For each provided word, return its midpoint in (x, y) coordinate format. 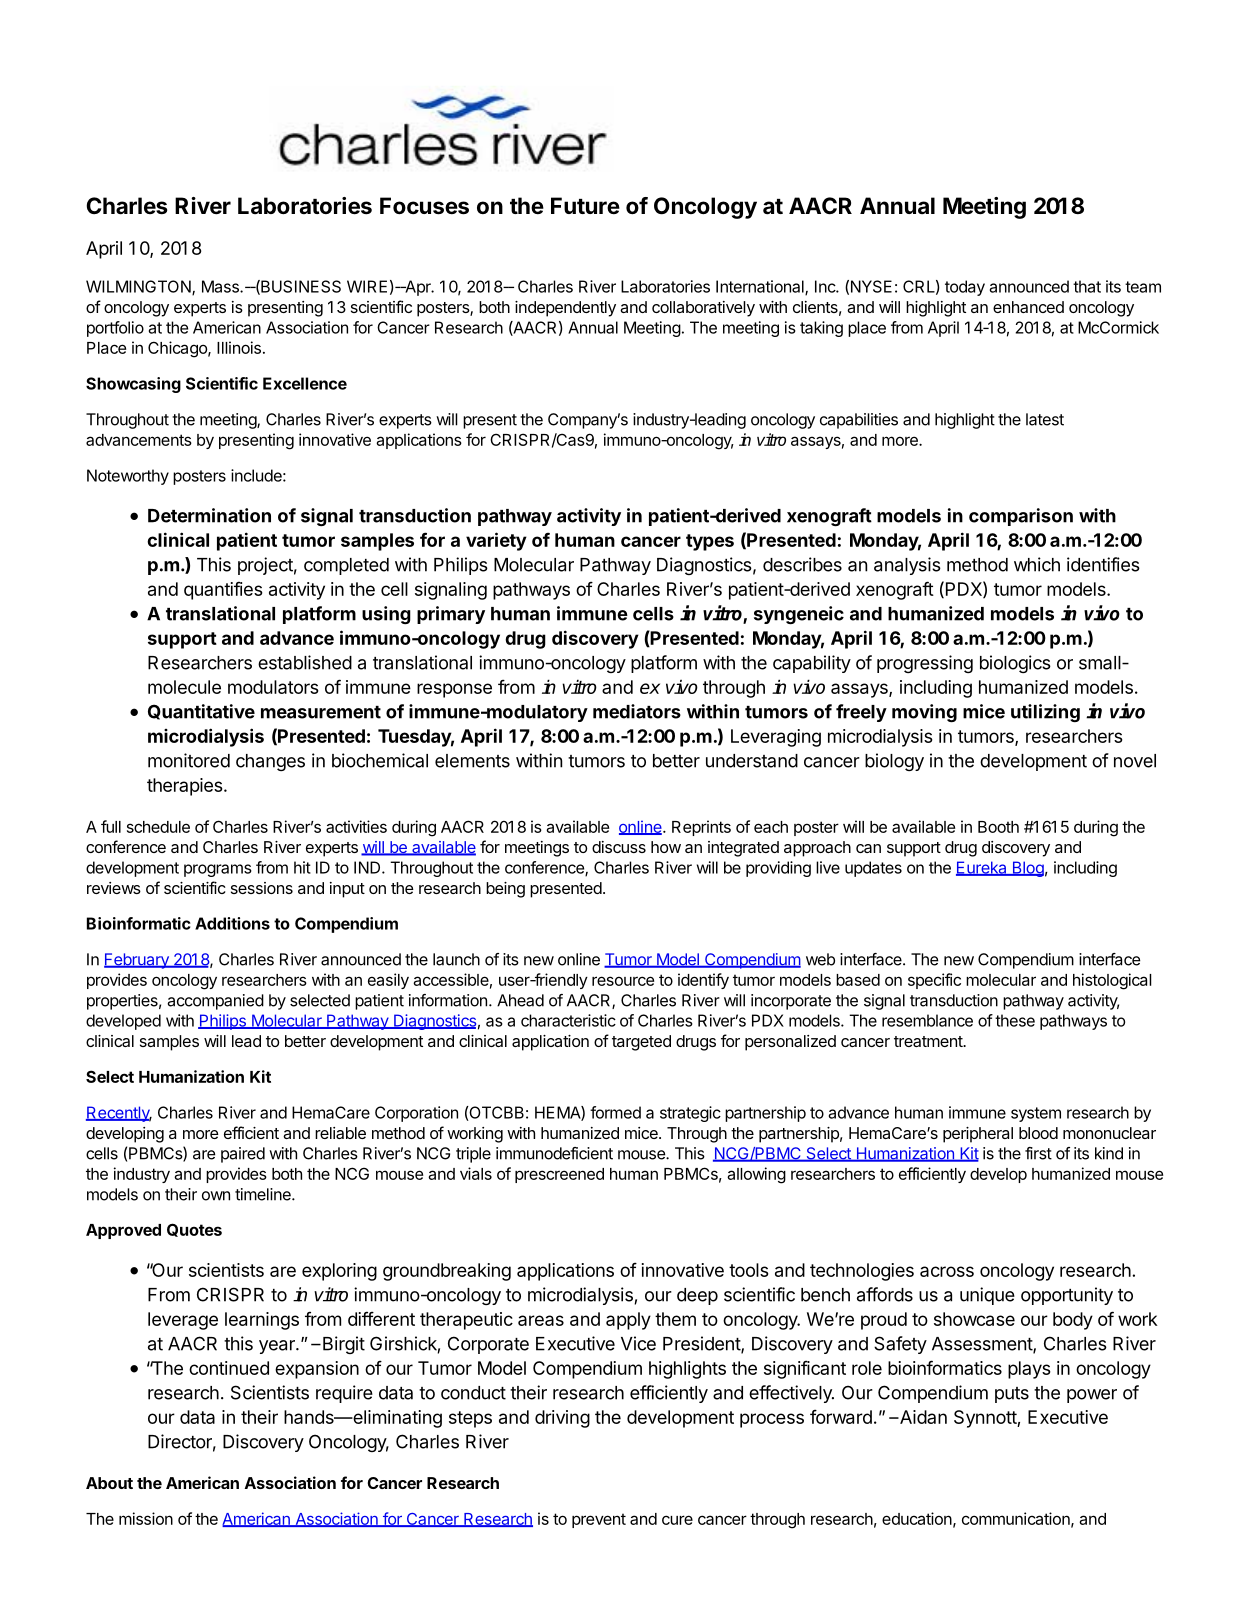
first (1038, 1153)
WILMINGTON (139, 287)
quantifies (223, 590)
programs (218, 870)
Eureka (982, 868)
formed (615, 1112)
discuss (619, 847)
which (1037, 564)
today (965, 288)
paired (243, 1155)
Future (585, 205)
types (710, 542)
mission (146, 1518)
